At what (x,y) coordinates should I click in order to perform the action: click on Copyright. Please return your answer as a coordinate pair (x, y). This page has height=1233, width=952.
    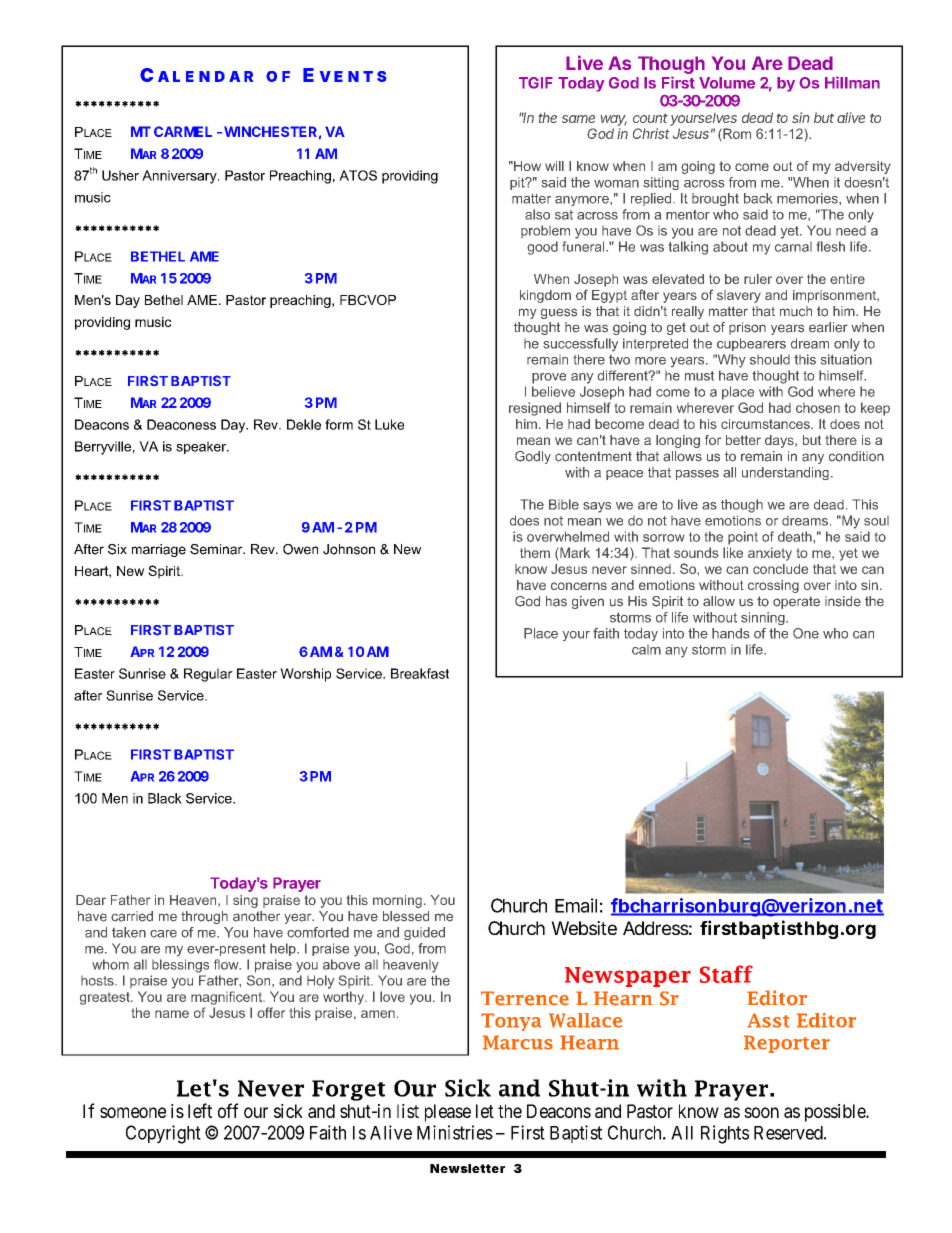
    Looking at the image, I should click on (163, 1134).
